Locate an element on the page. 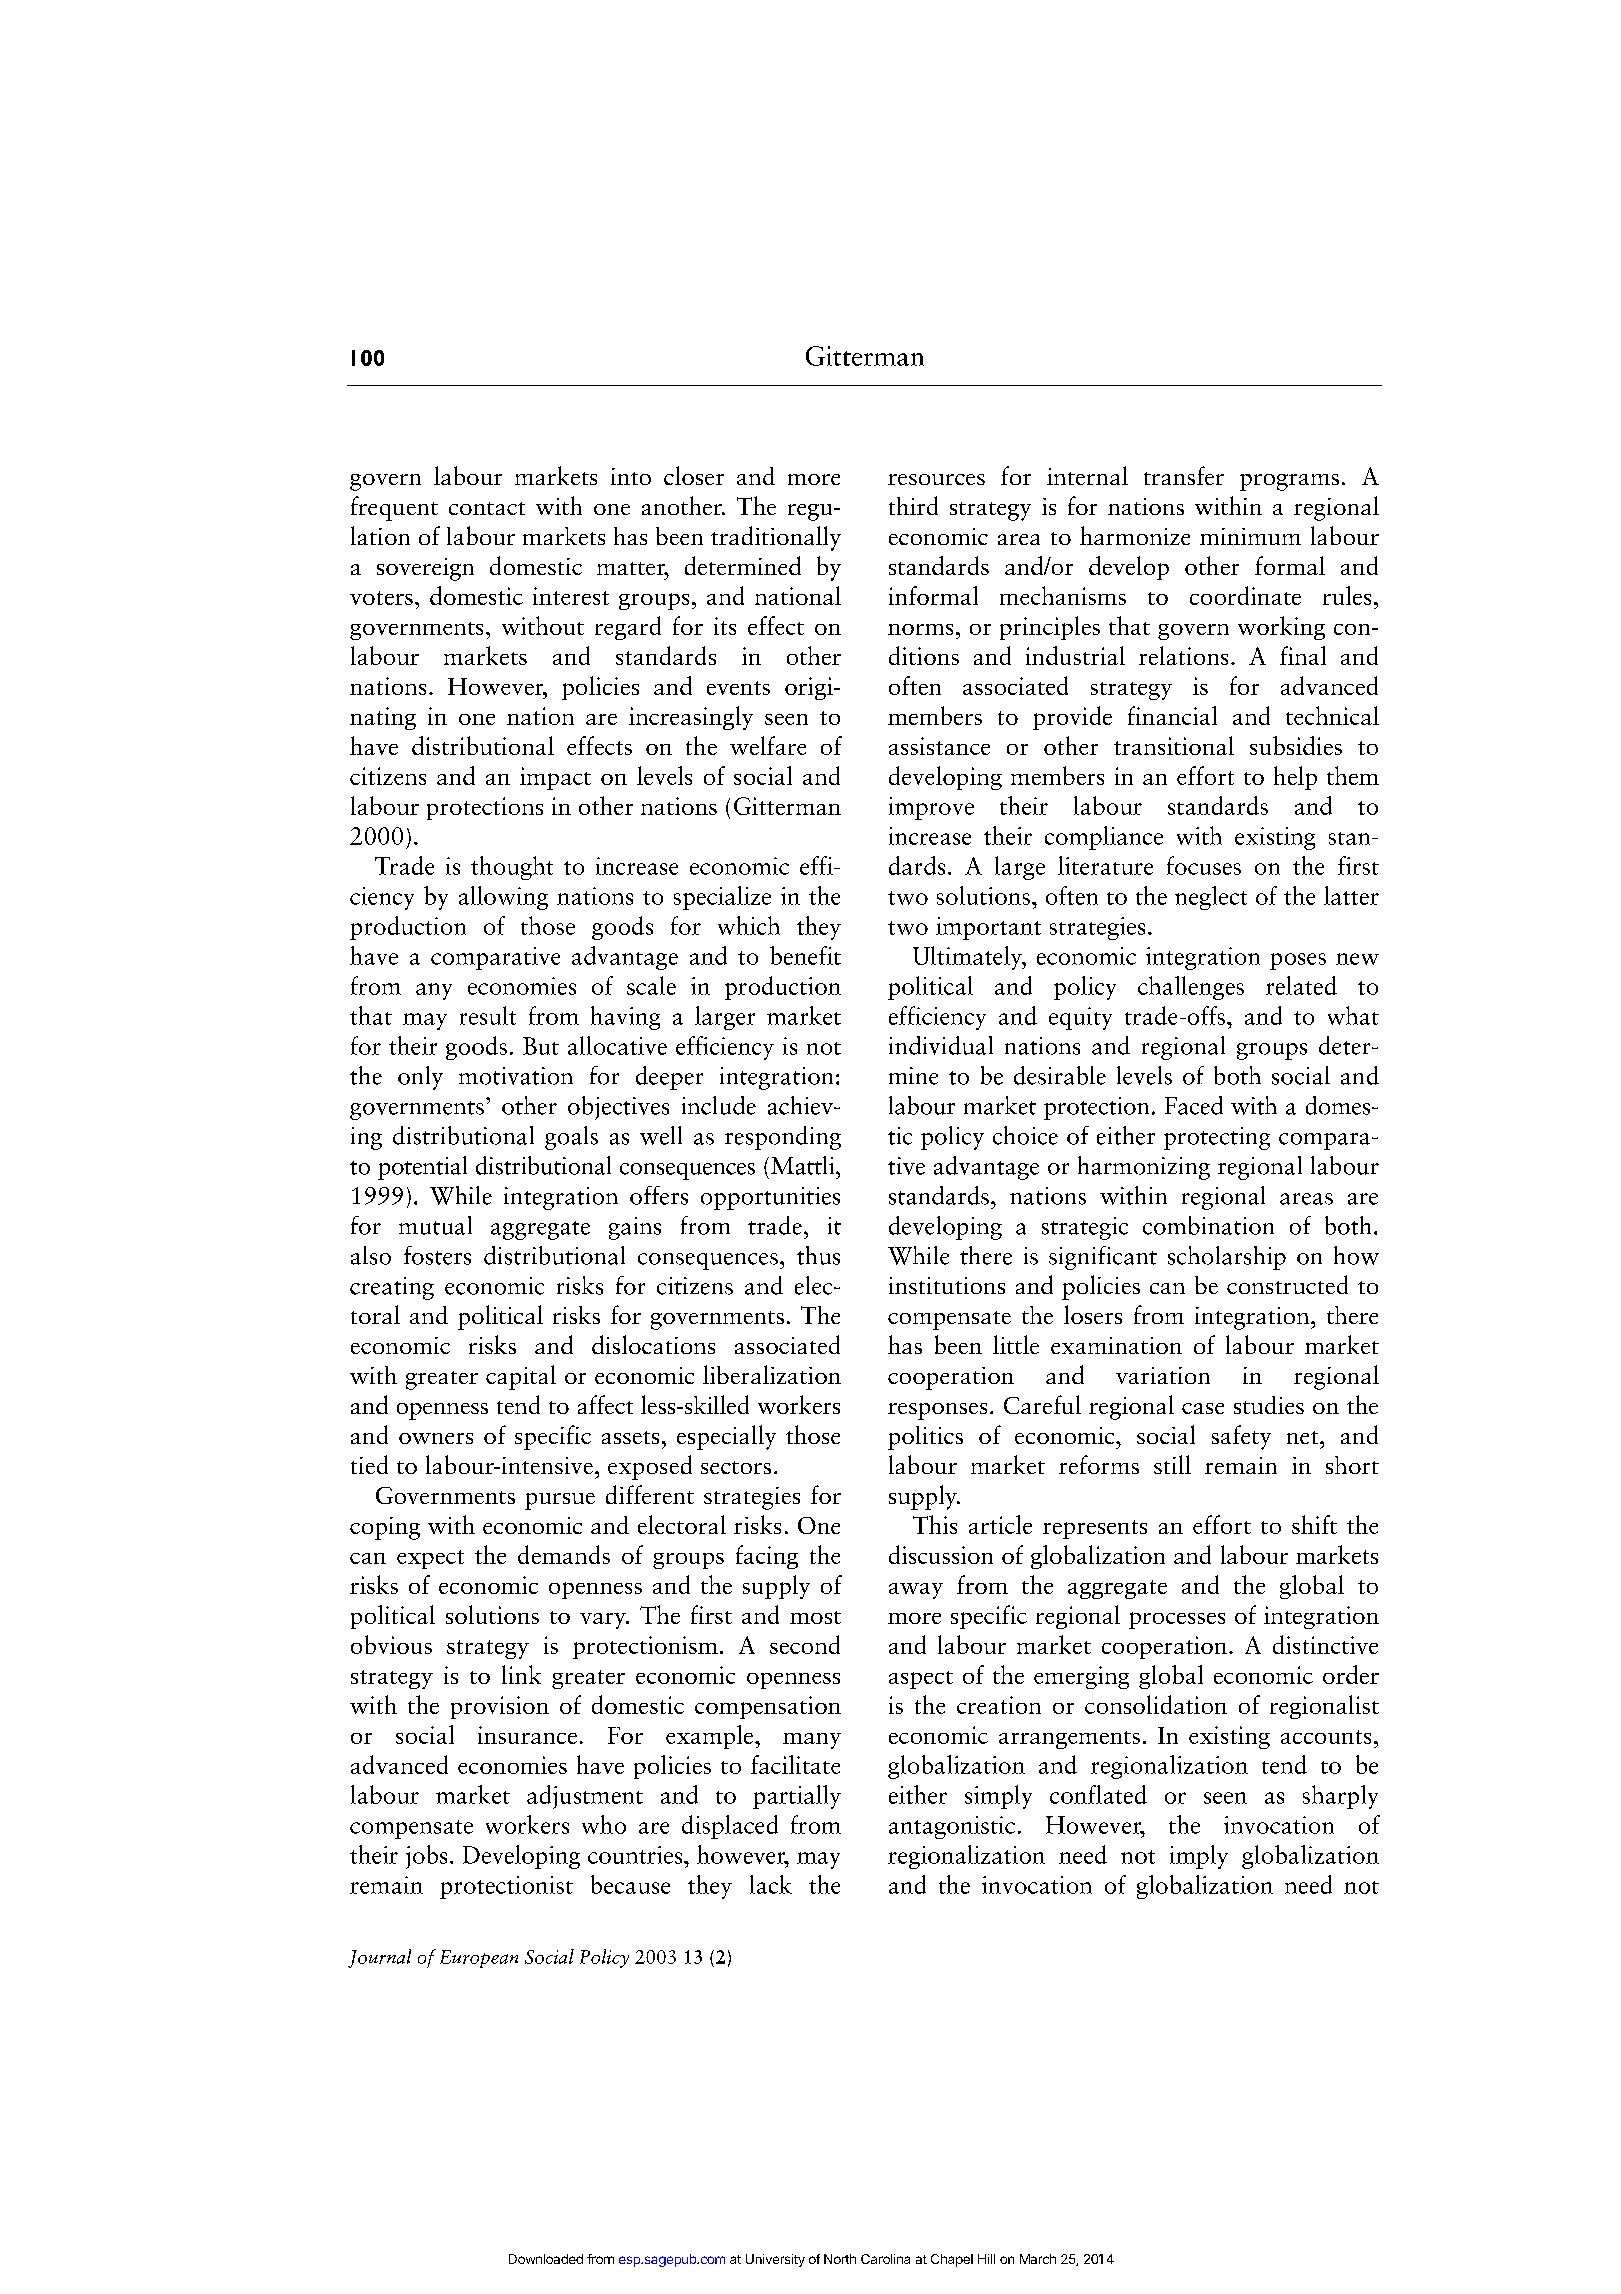 This image has height=2294, width=1621. minimum is located at coordinates (1250, 536).
